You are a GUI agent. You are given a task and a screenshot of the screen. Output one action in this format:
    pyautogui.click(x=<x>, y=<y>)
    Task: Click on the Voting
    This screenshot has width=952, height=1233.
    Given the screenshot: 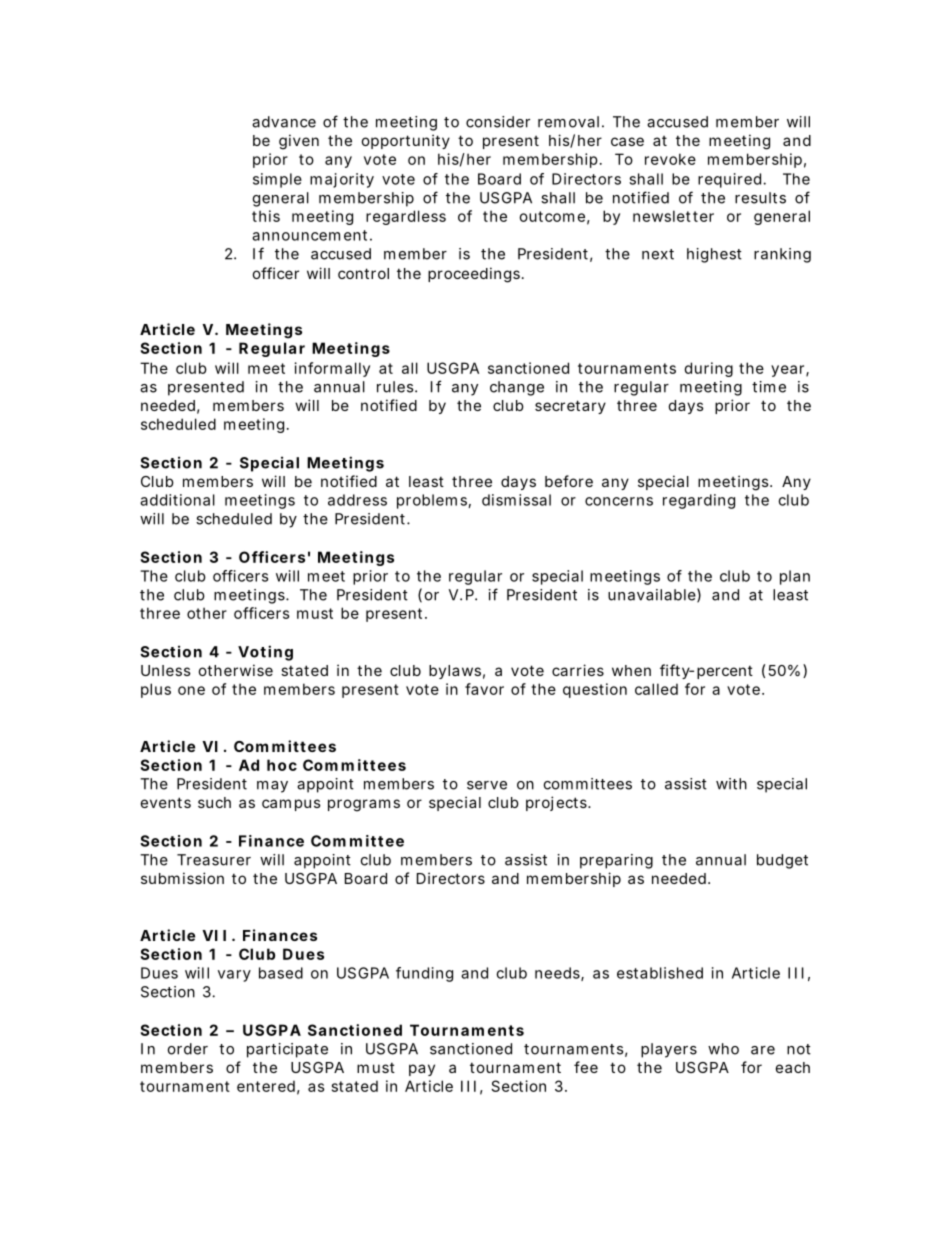 What is the action you would take?
    pyautogui.click(x=265, y=653)
